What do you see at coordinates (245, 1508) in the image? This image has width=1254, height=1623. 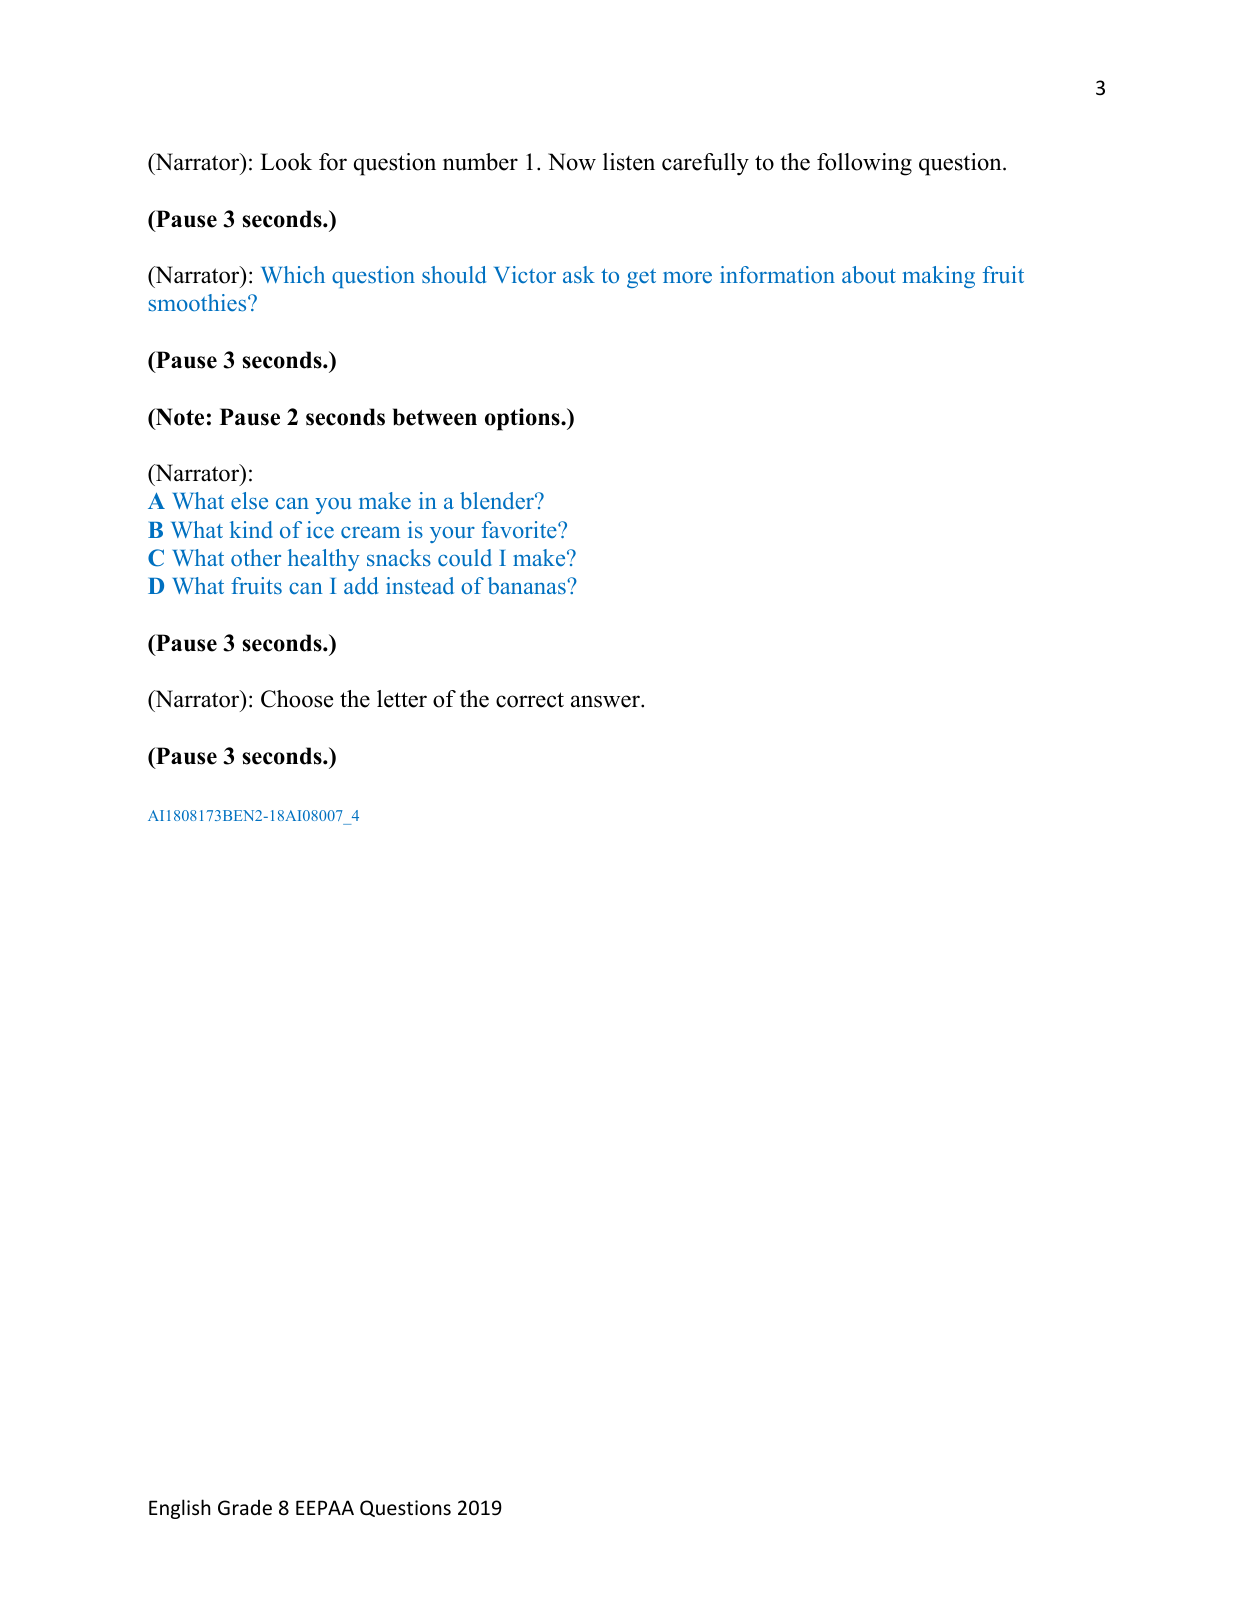 I see `Grade` at bounding box center [245, 1508].
